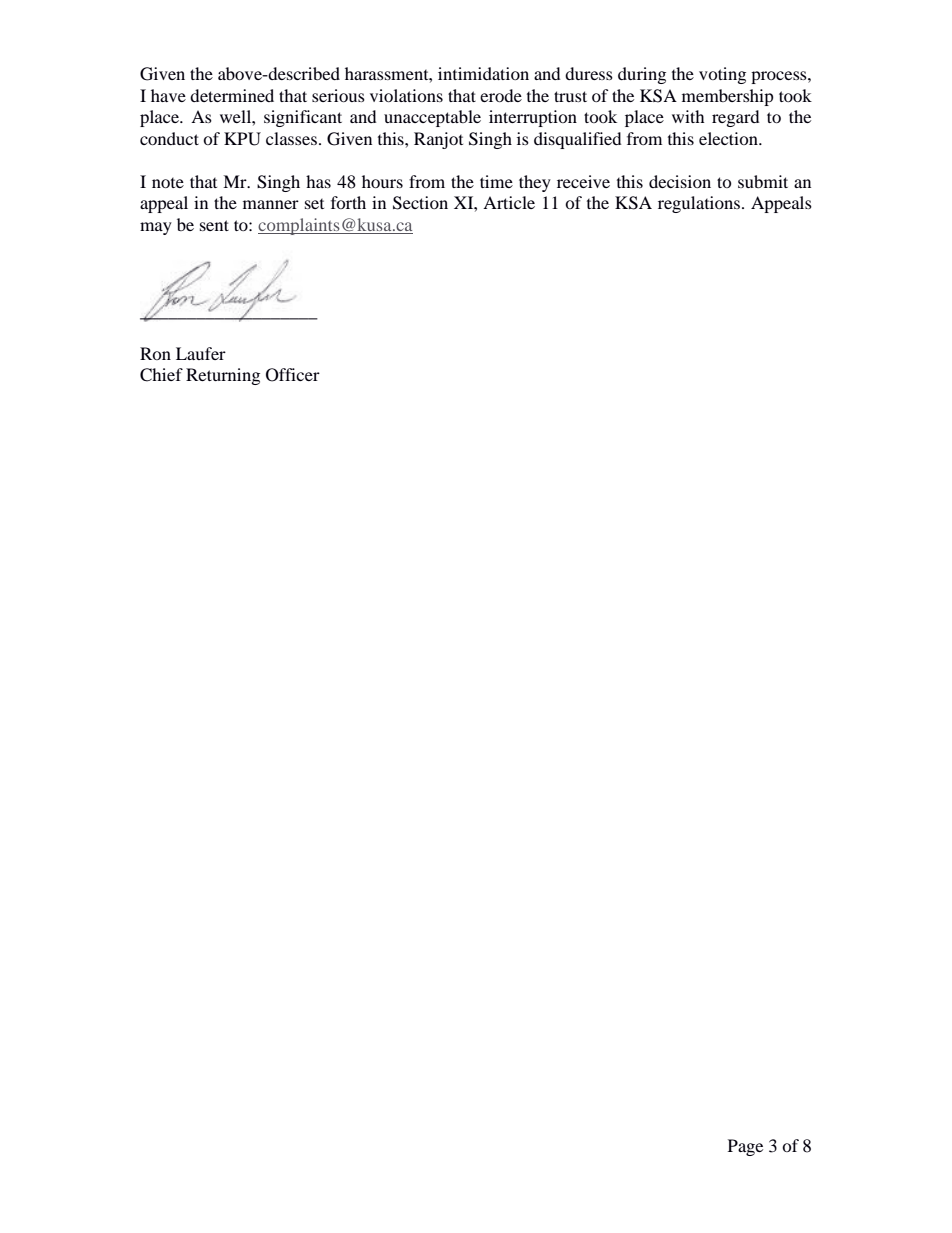  Describe the element at coordinates (509, 202) in the screenshot. I see `Article` at that location.
